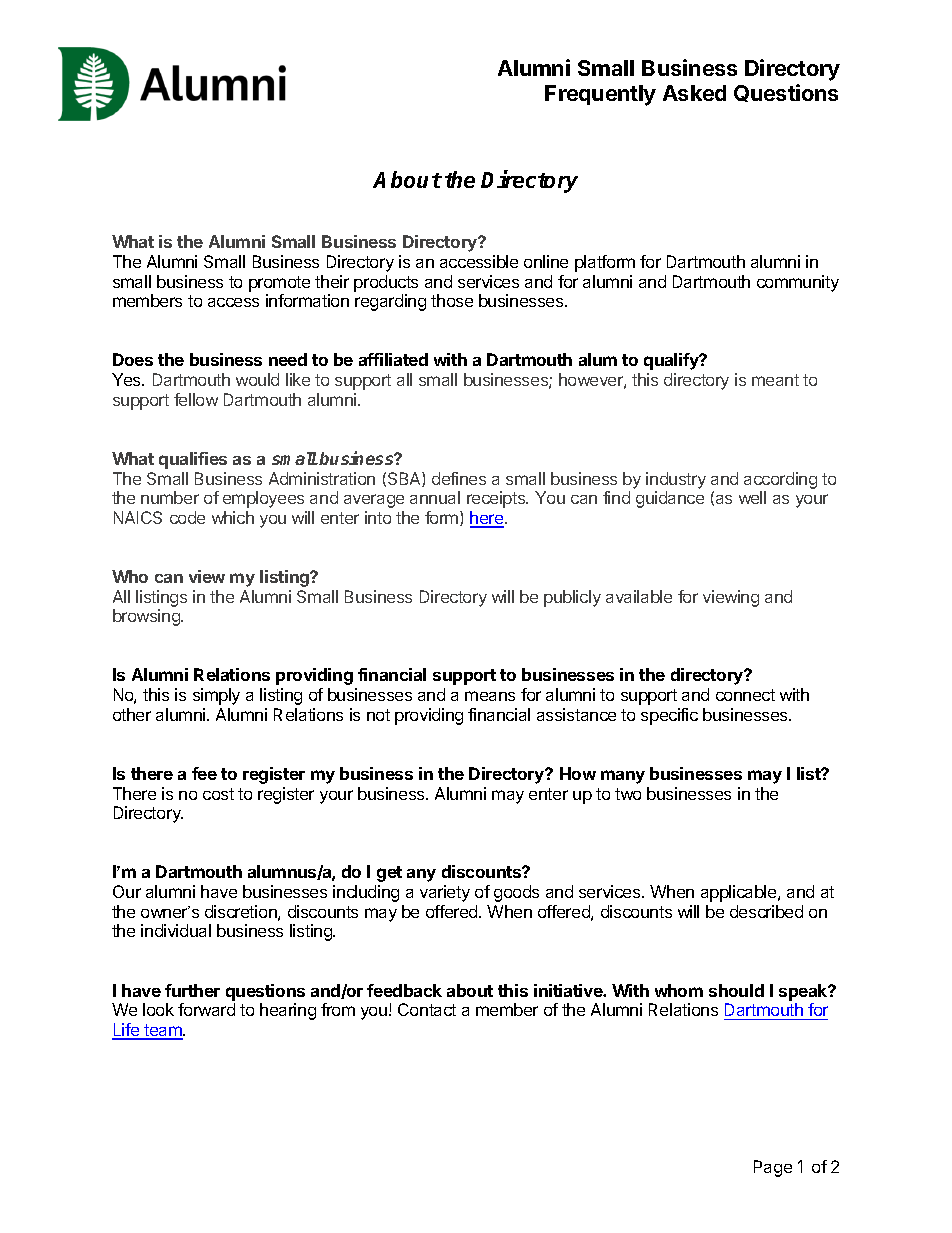 This page has height=1233, width=952. I want to click on connect, so click(745, 695).
